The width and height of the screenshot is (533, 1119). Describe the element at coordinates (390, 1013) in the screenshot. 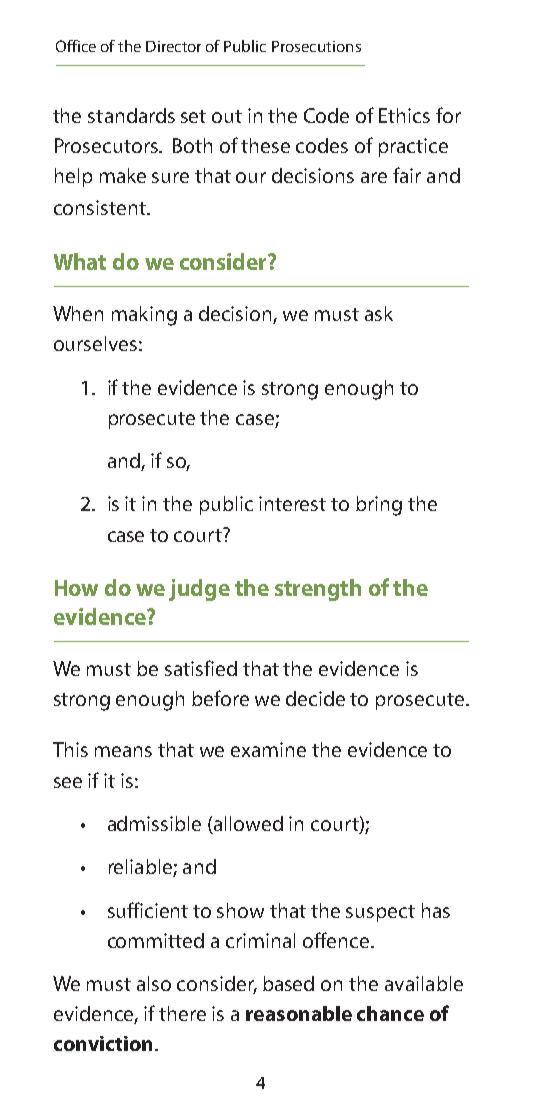

I see `chance` at that location.
